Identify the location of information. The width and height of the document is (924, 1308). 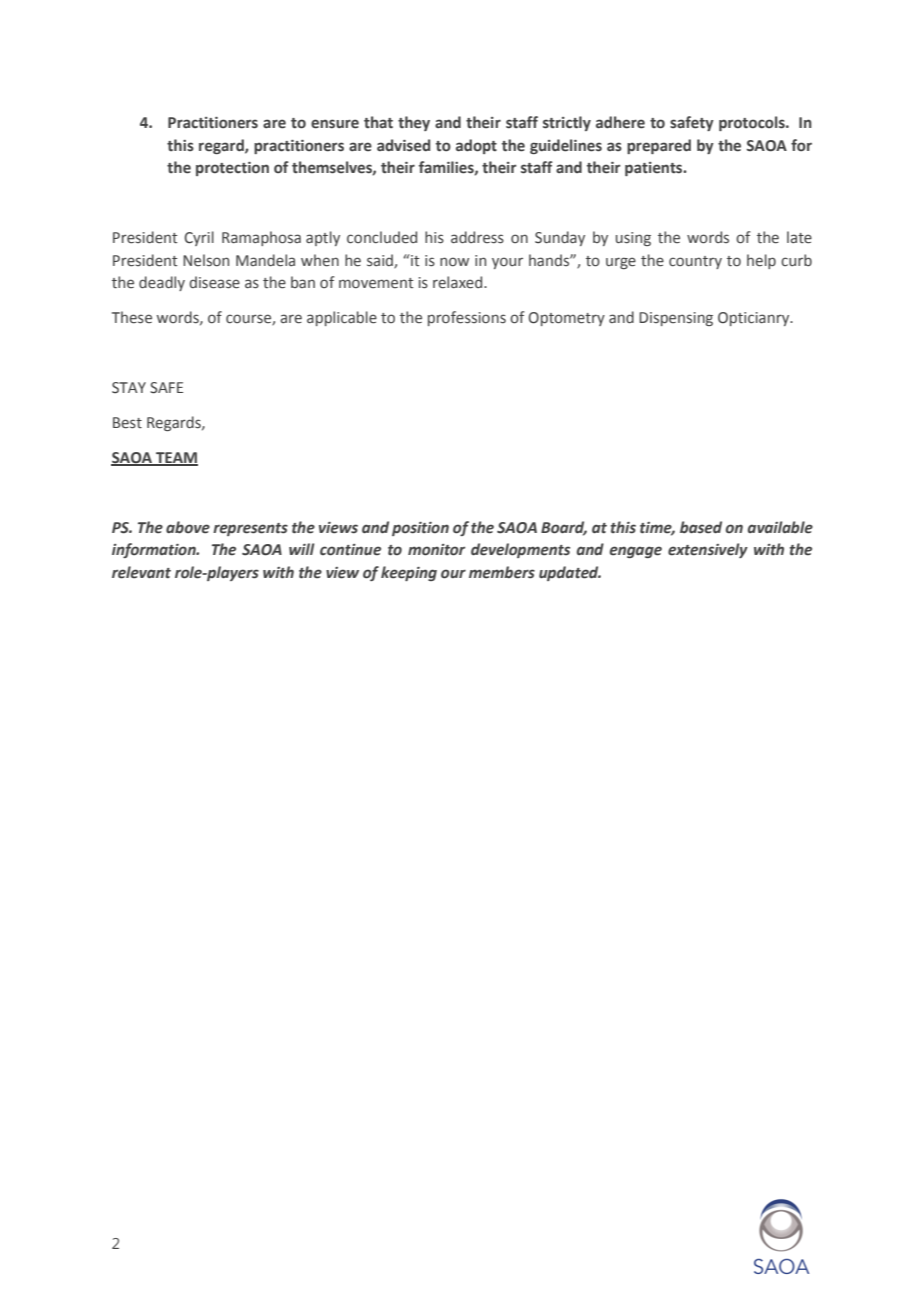
(155, 550).
